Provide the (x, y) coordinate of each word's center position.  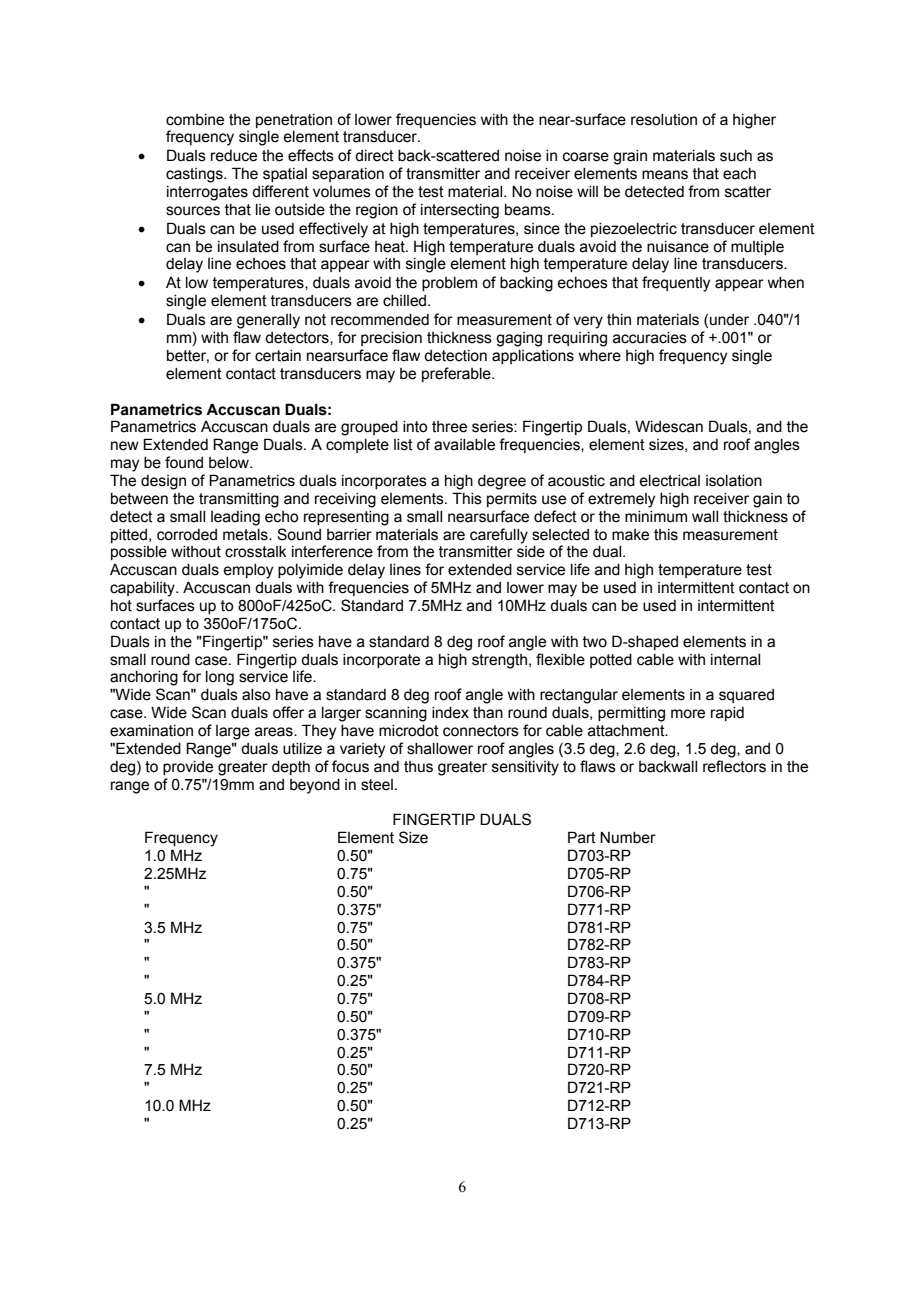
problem (449, 284)
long (220, 678)
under (729, 320)
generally (268, 321)
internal (735, 660)
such (736, 156)
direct (374, 156)
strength (499, 661)
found (184, 462)
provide (188, 768)
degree (502, 482)
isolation (734, 481)
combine (195, 120)
